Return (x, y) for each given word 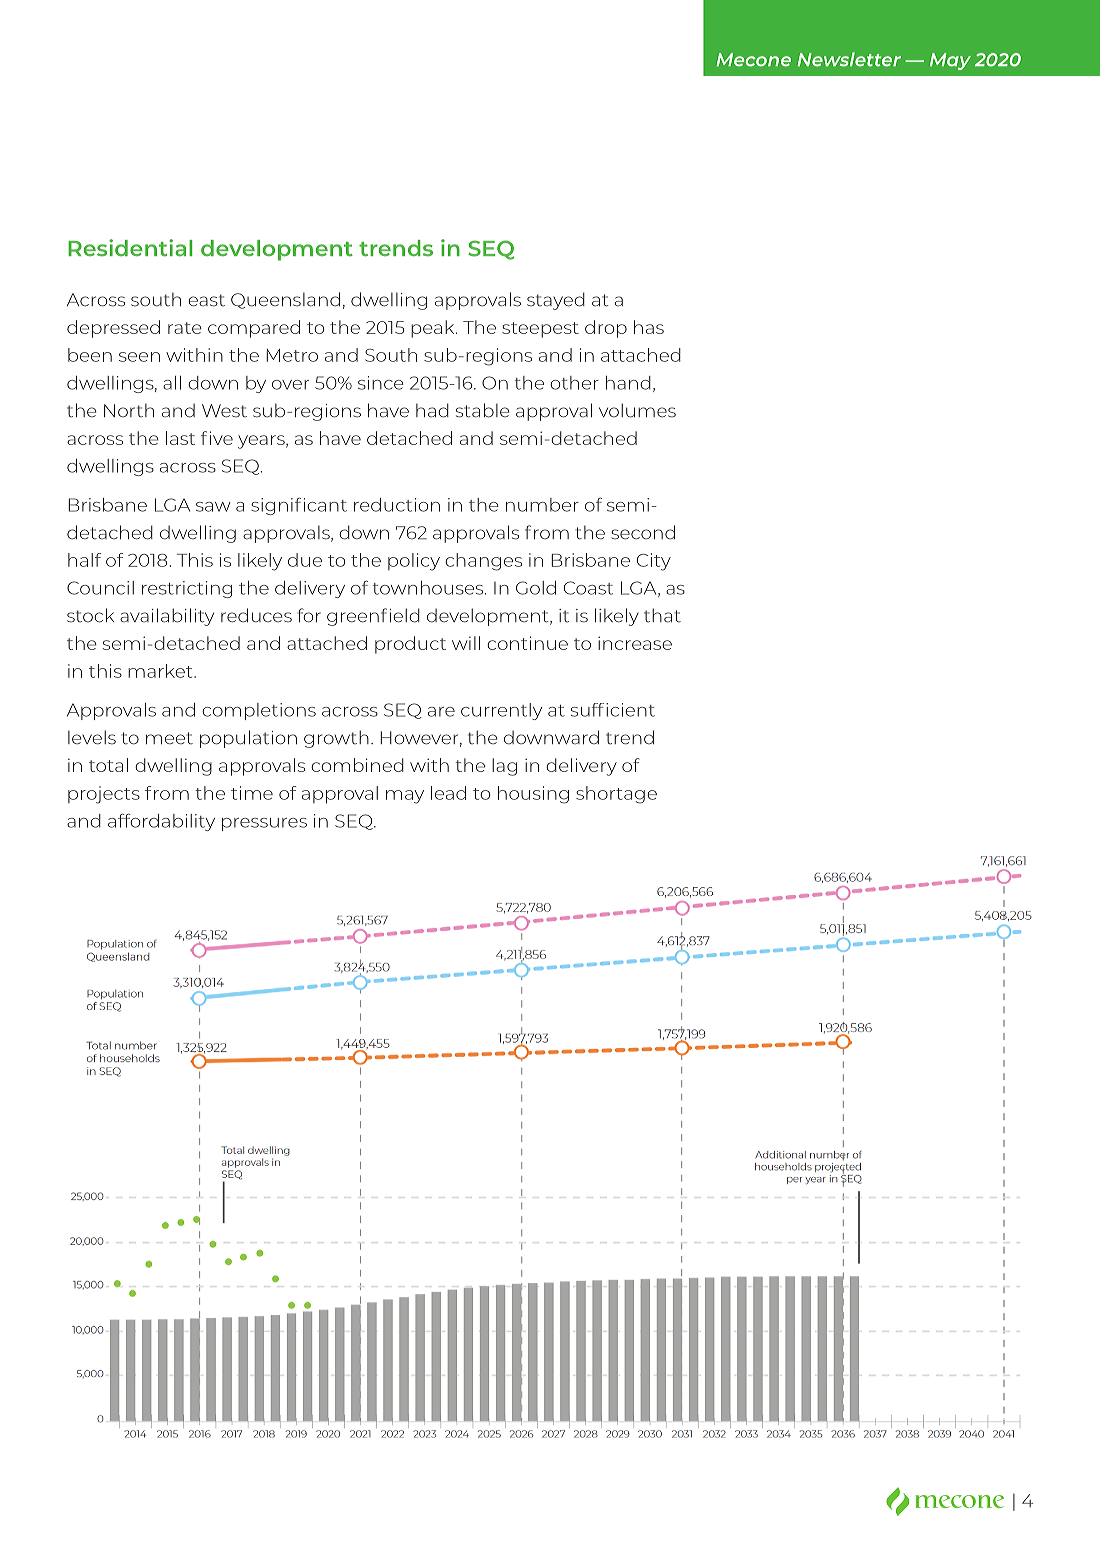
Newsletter (849, 59)
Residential (130, 248)
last (180, 438)
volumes (637, 410)
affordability (161, 822)
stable (482, 410)
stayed (556, 301)
